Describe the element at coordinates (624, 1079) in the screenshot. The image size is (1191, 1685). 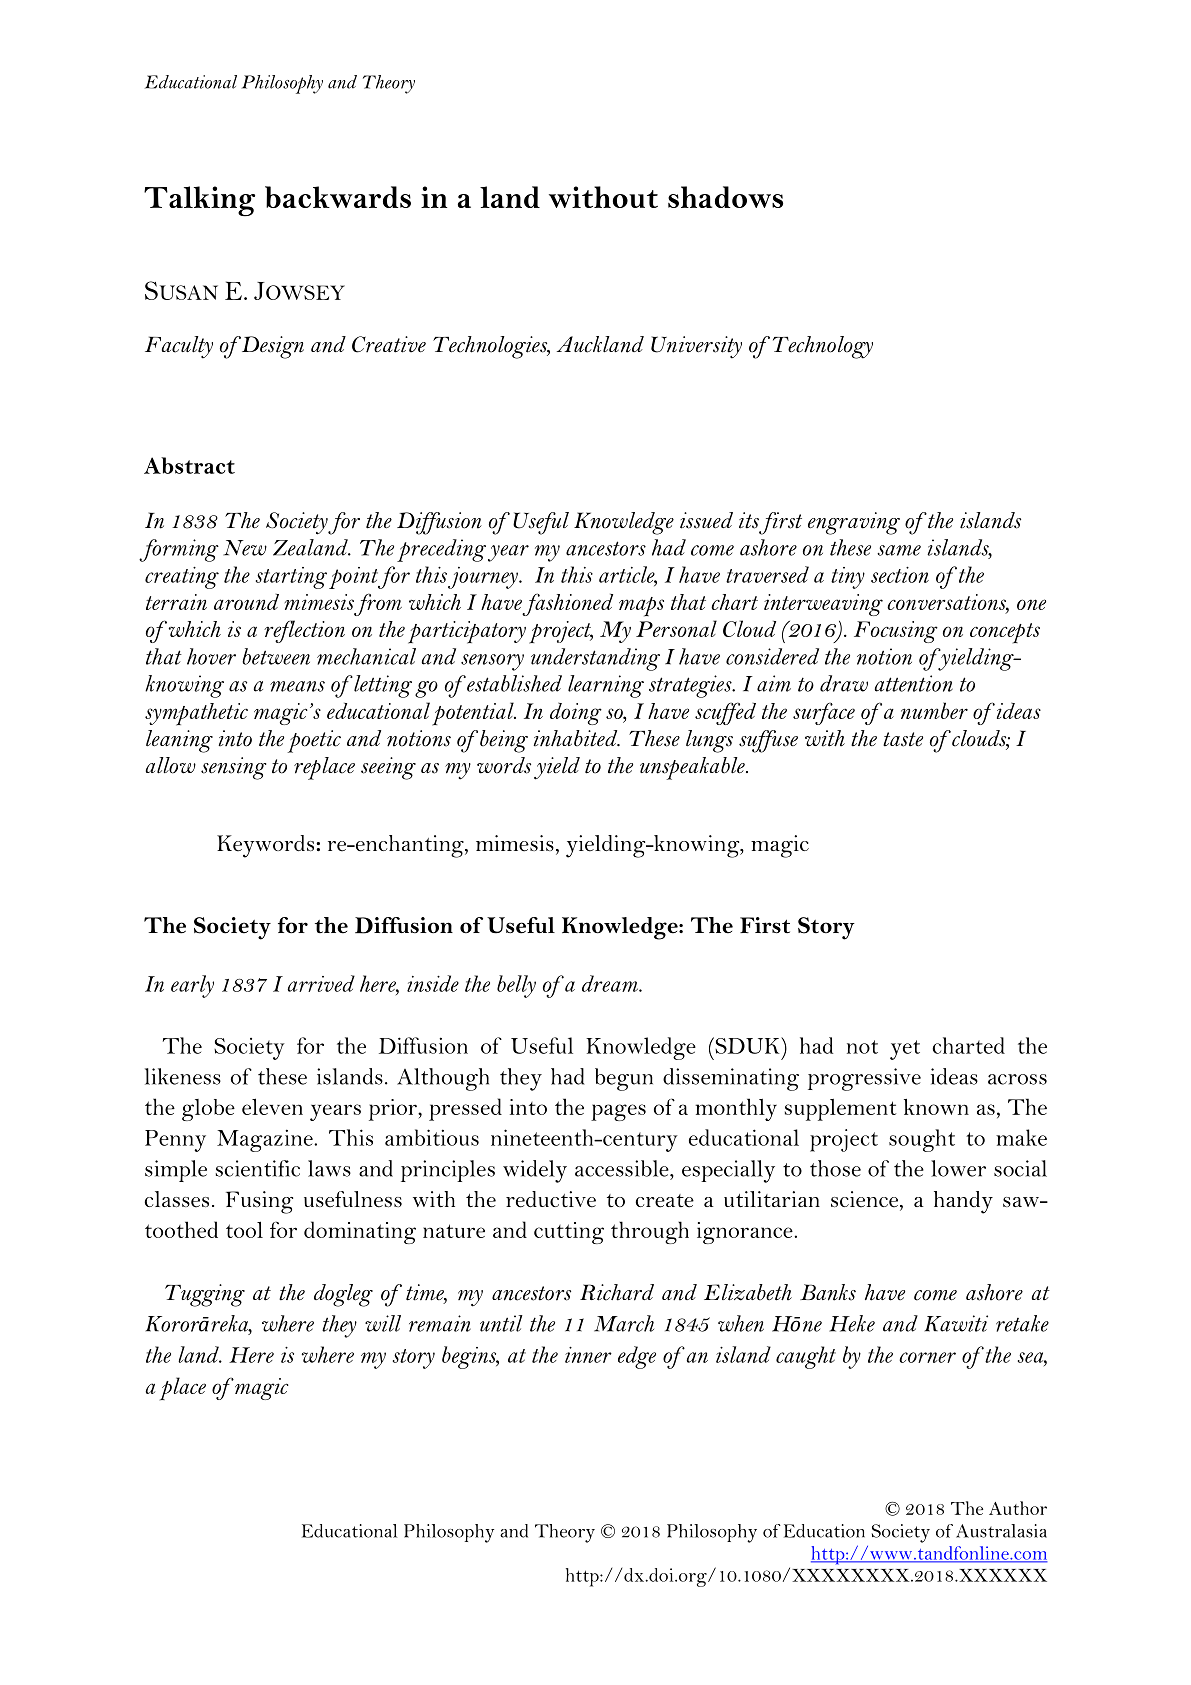
I see `begun` at that location.
